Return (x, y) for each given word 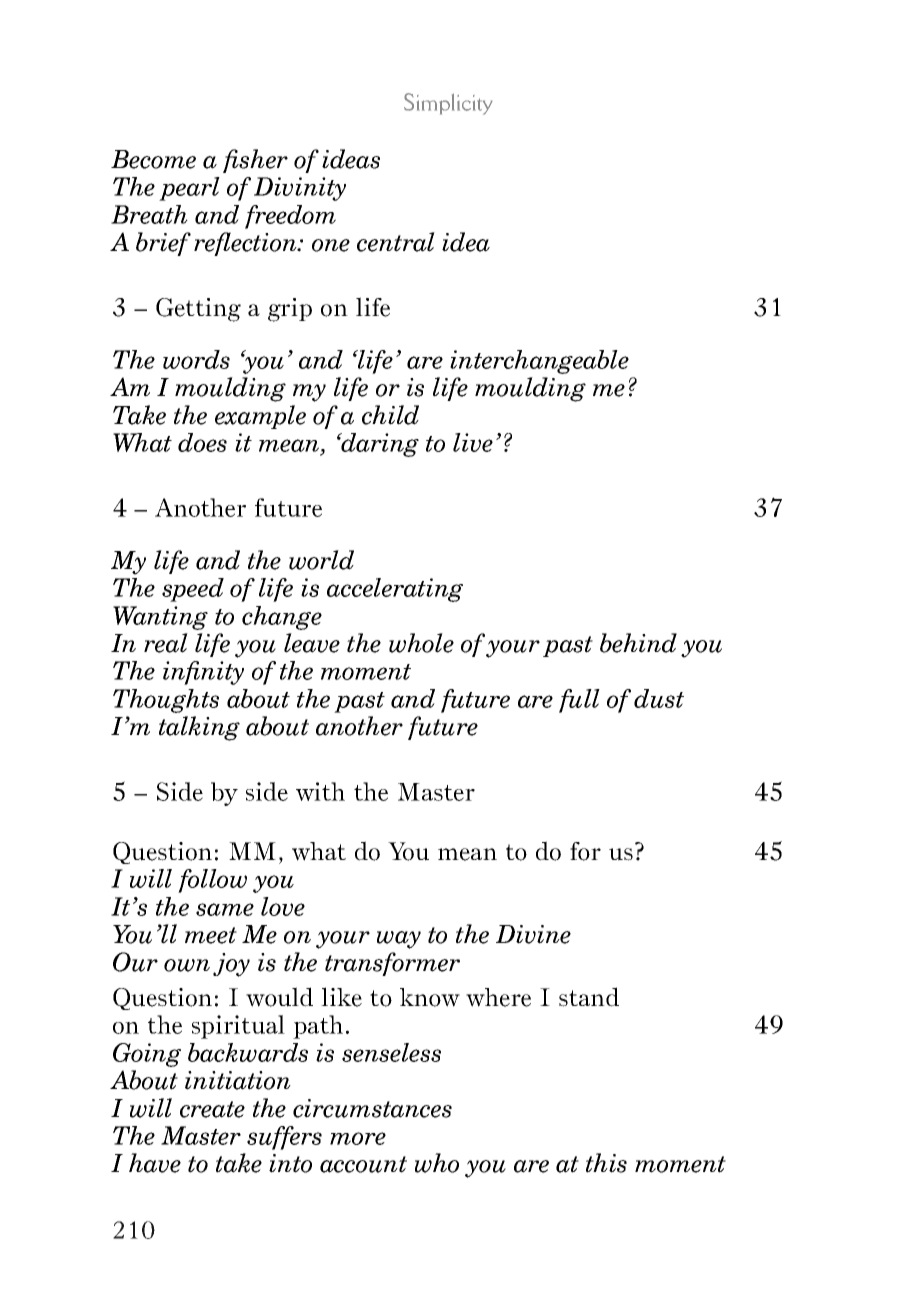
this (606, 1163)
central (396, 242)
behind (638, 643)
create (212, 1109)
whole (421, 643)
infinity (203, 673)
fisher (255, 161)
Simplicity (448, 104)
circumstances (372, 1108)
